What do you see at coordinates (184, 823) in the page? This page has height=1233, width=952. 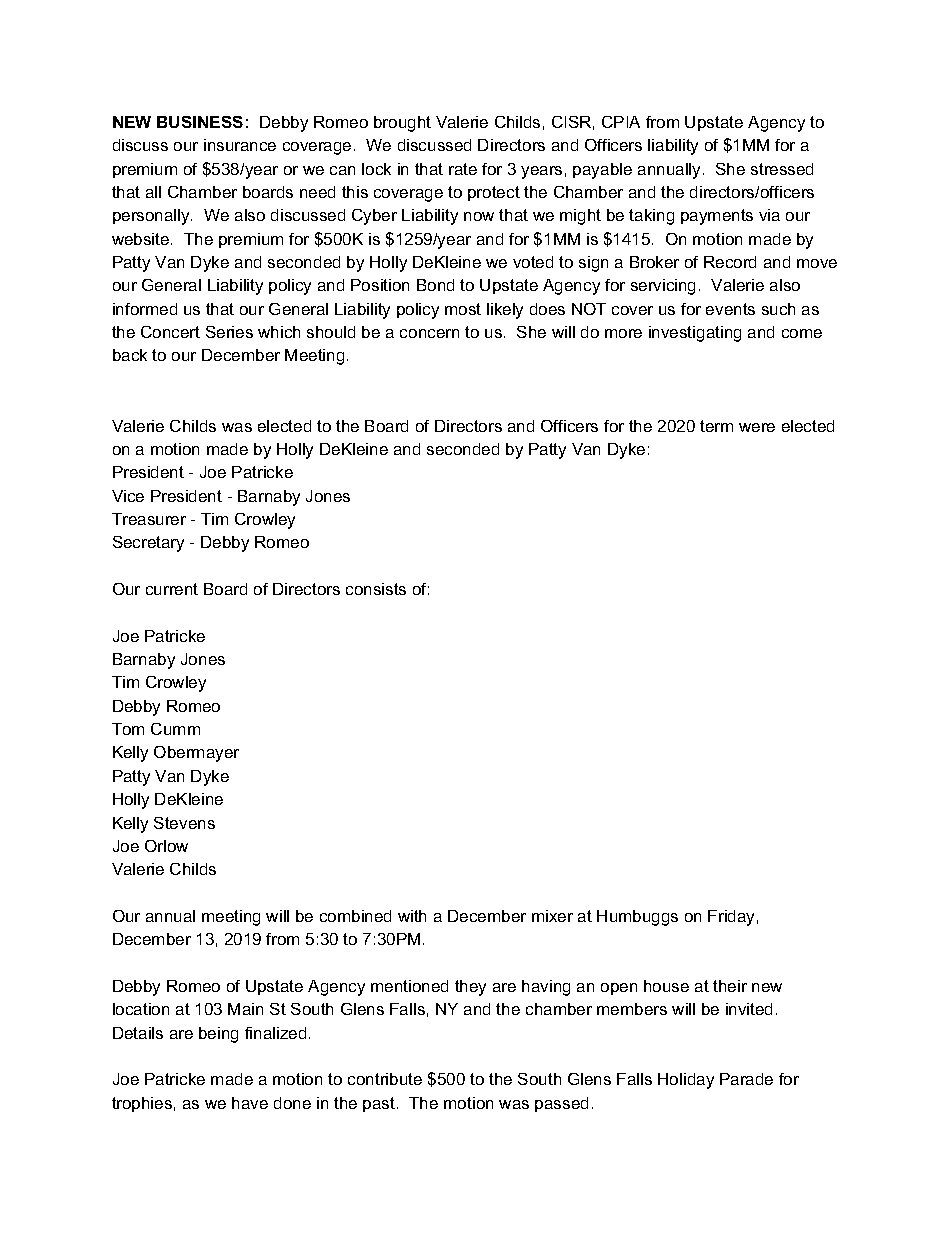 I see `Stevens` at bounding box center [184, 823].
